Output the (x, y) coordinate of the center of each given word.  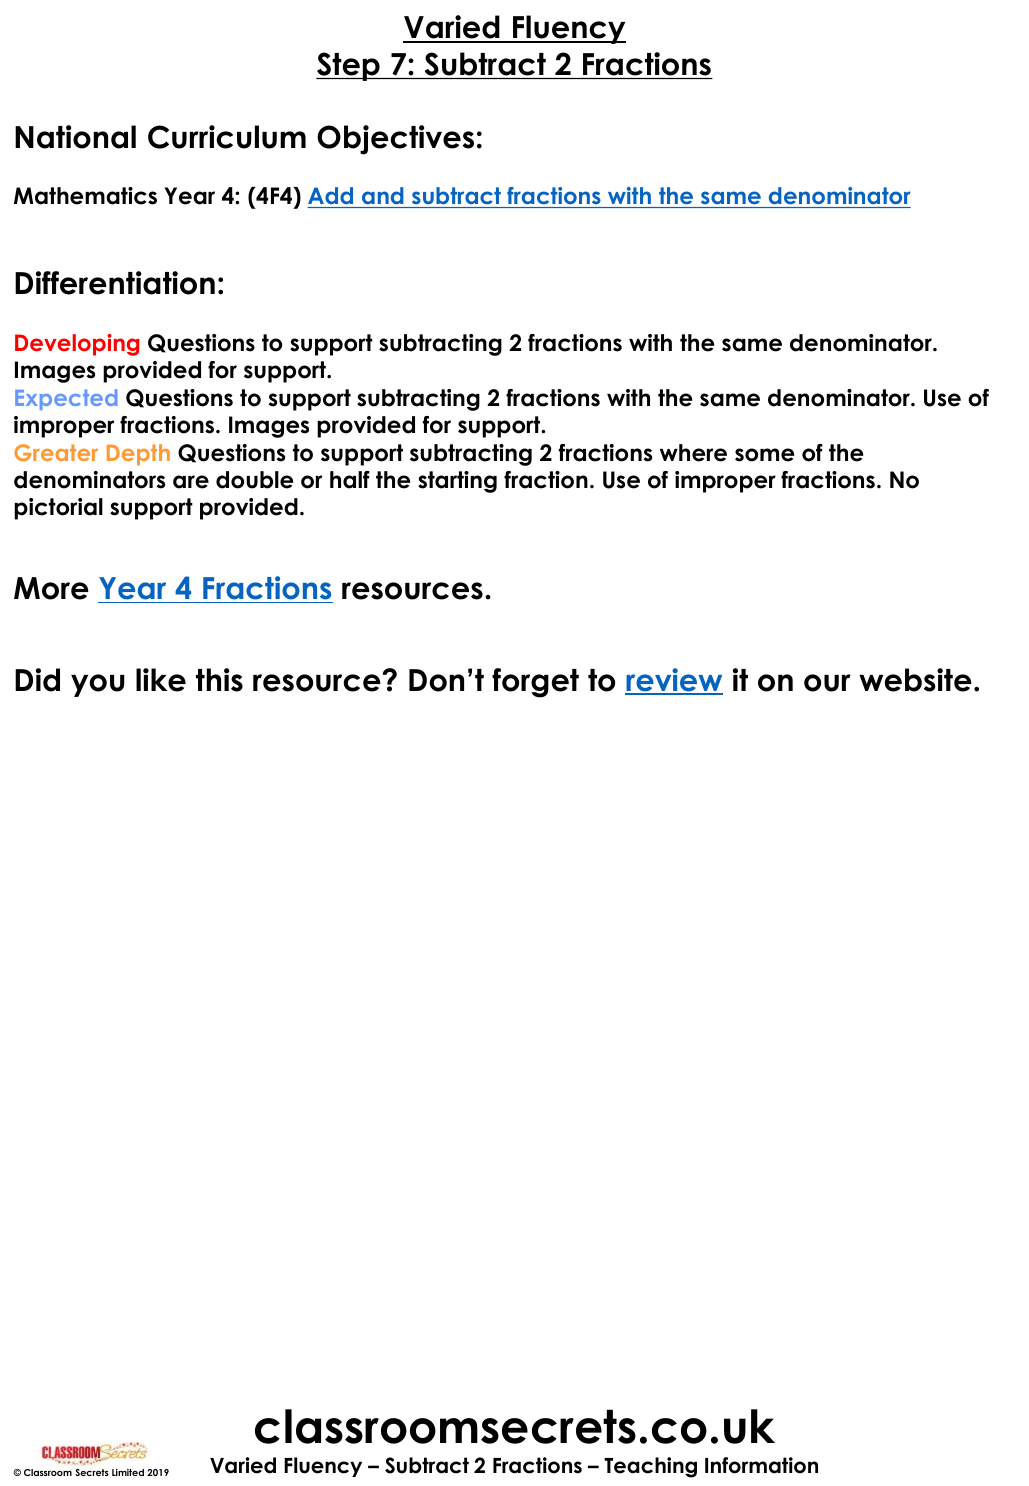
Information (761, 1465)
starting (457, 482)
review (674, 681)
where (693, 453)
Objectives (395, 140)
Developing (77, 345)
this (219, 680)
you (98, 685)
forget (535, 683)
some (764, 455)
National (75, 137)
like (161, 680)
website (915, 680)
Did (37, 680)
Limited (128, 1472)
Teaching (650, 1467)
